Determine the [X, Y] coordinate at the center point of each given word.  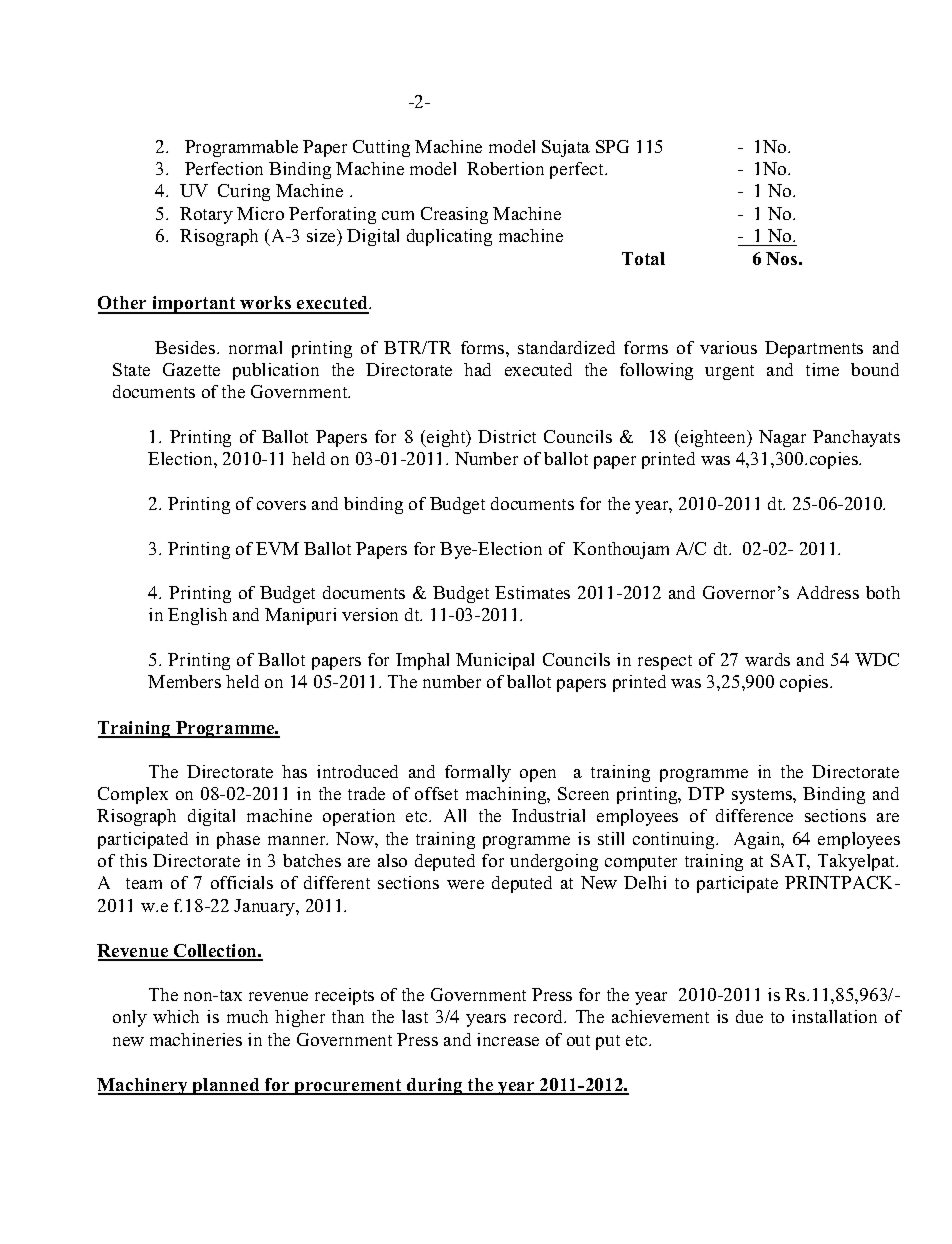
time [822, 369]
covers [281, 505]
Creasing [454, 215]
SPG [612, 146]
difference [754, 815]
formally [478, 773]
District [507, 436]
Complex [133, 795]
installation [834, 1016]
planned [226, 1086]
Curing [244, 192]
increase [508, 1039]
